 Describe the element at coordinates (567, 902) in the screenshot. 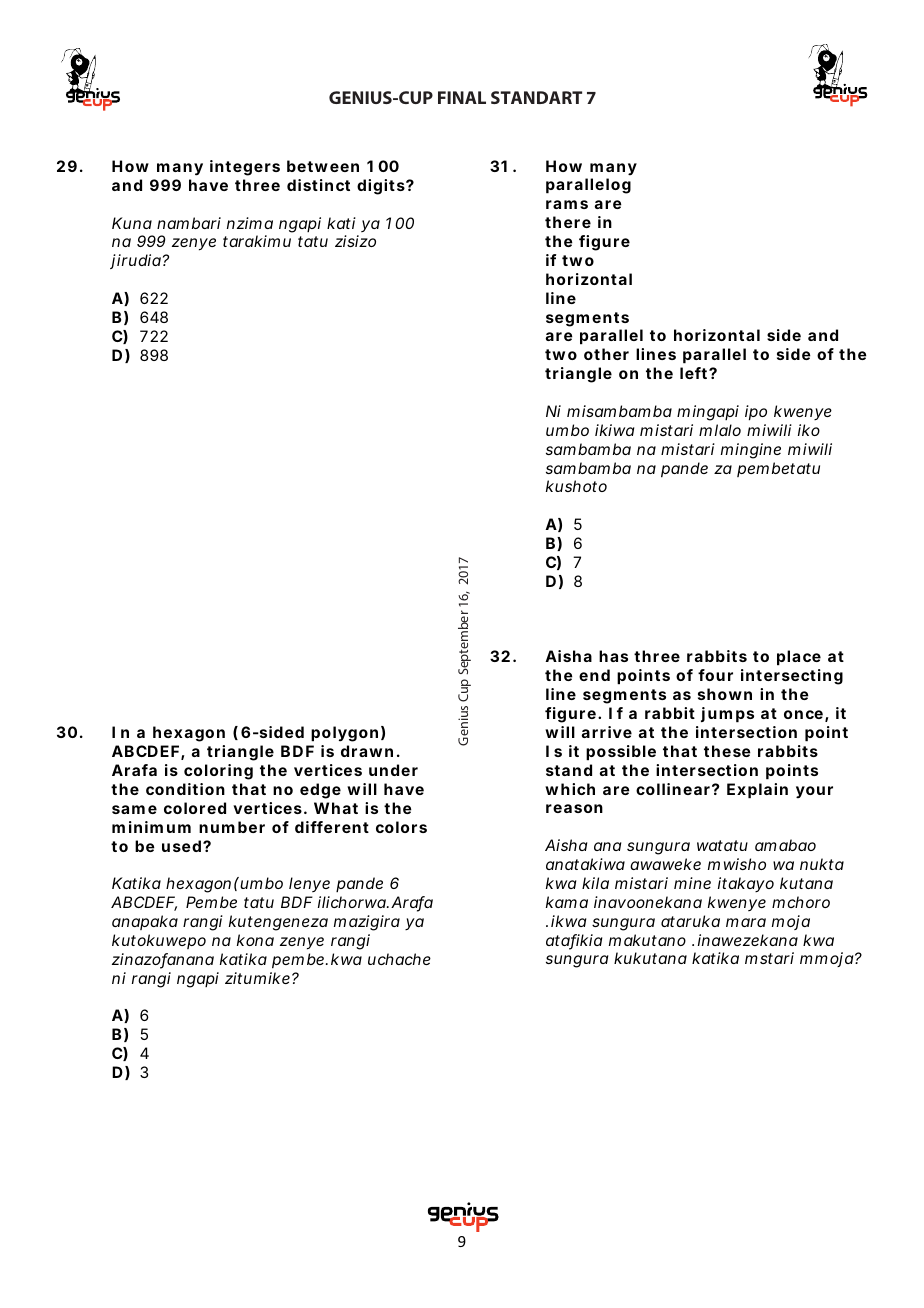

I see `kama` at that location.
